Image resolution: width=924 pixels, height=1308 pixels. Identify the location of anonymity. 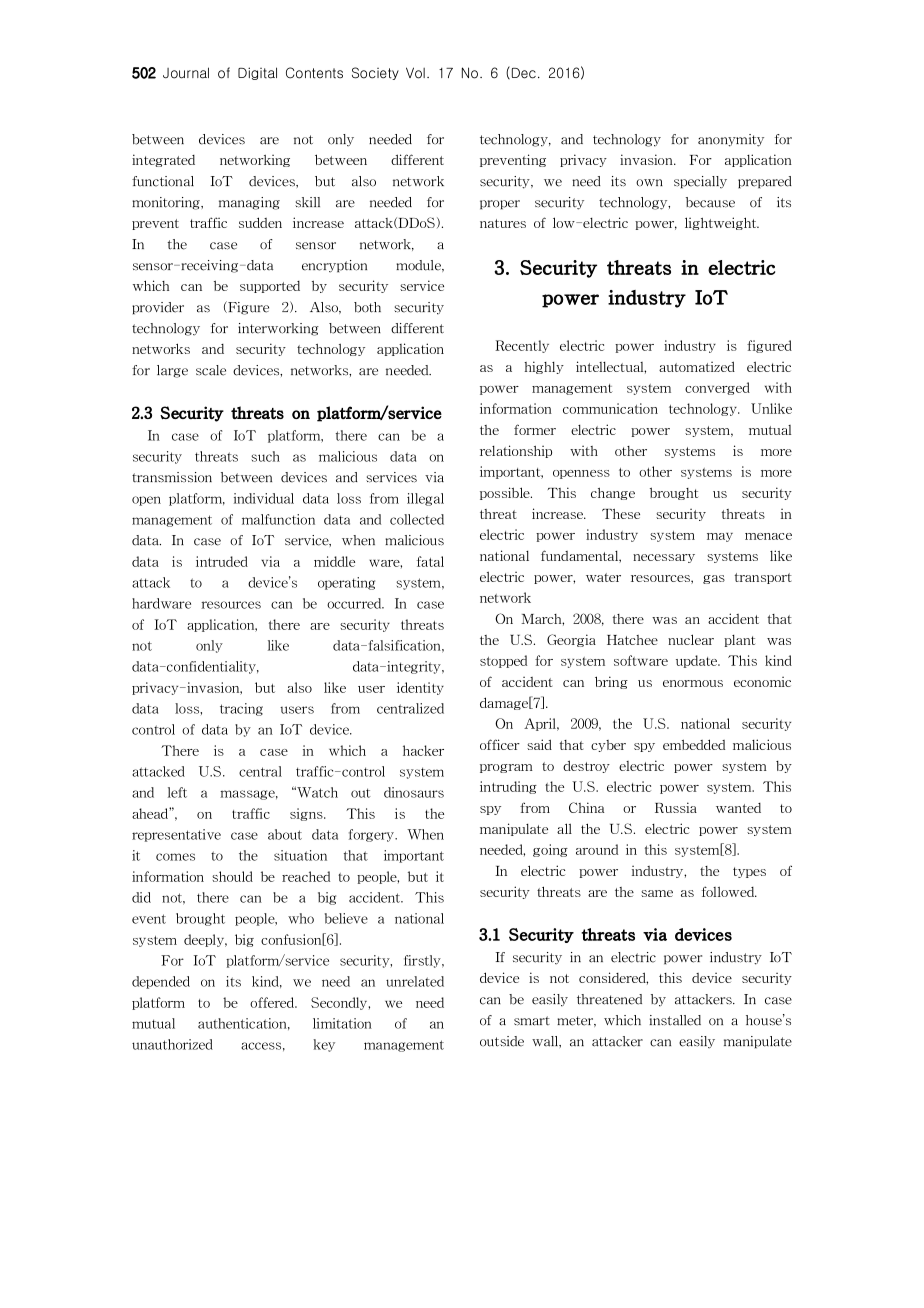
(731, 140).
